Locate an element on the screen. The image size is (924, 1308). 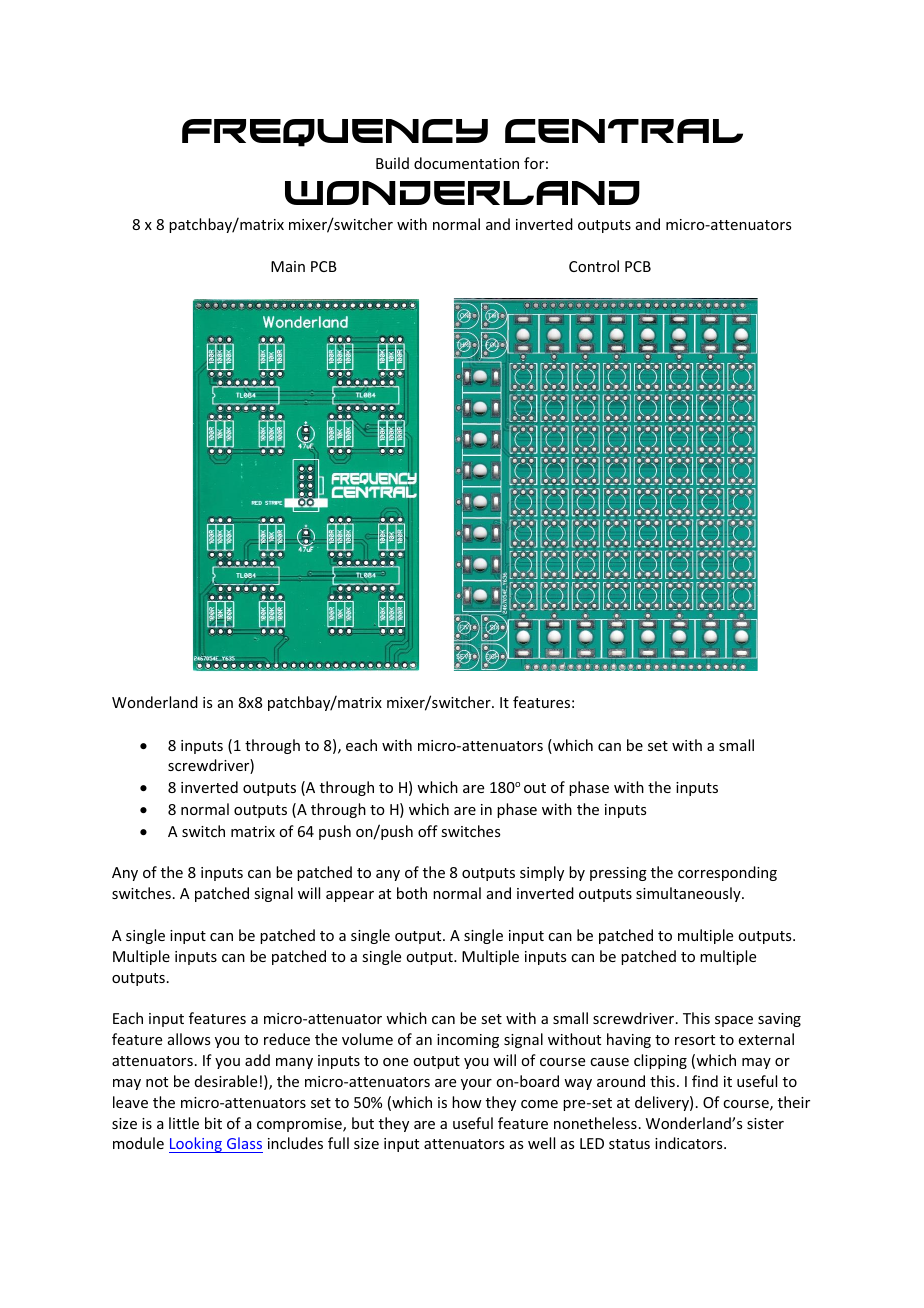
Control is located at coordinates (594, 266).
